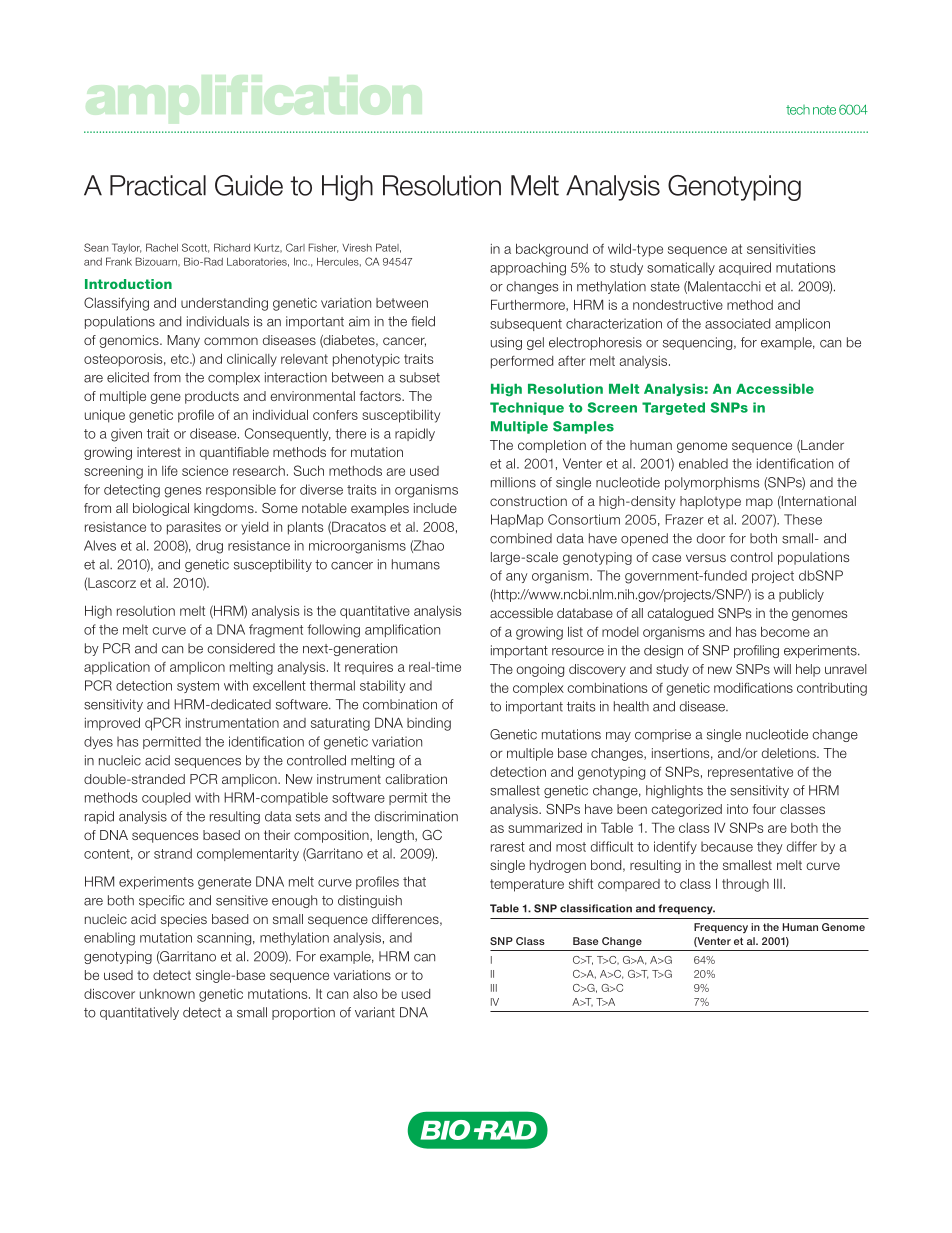 The height and width of the document is (1233, 952). What do you see at coordinates (375, 1012) in the document?
I see `variant` at bounding box center [375, 1012].
